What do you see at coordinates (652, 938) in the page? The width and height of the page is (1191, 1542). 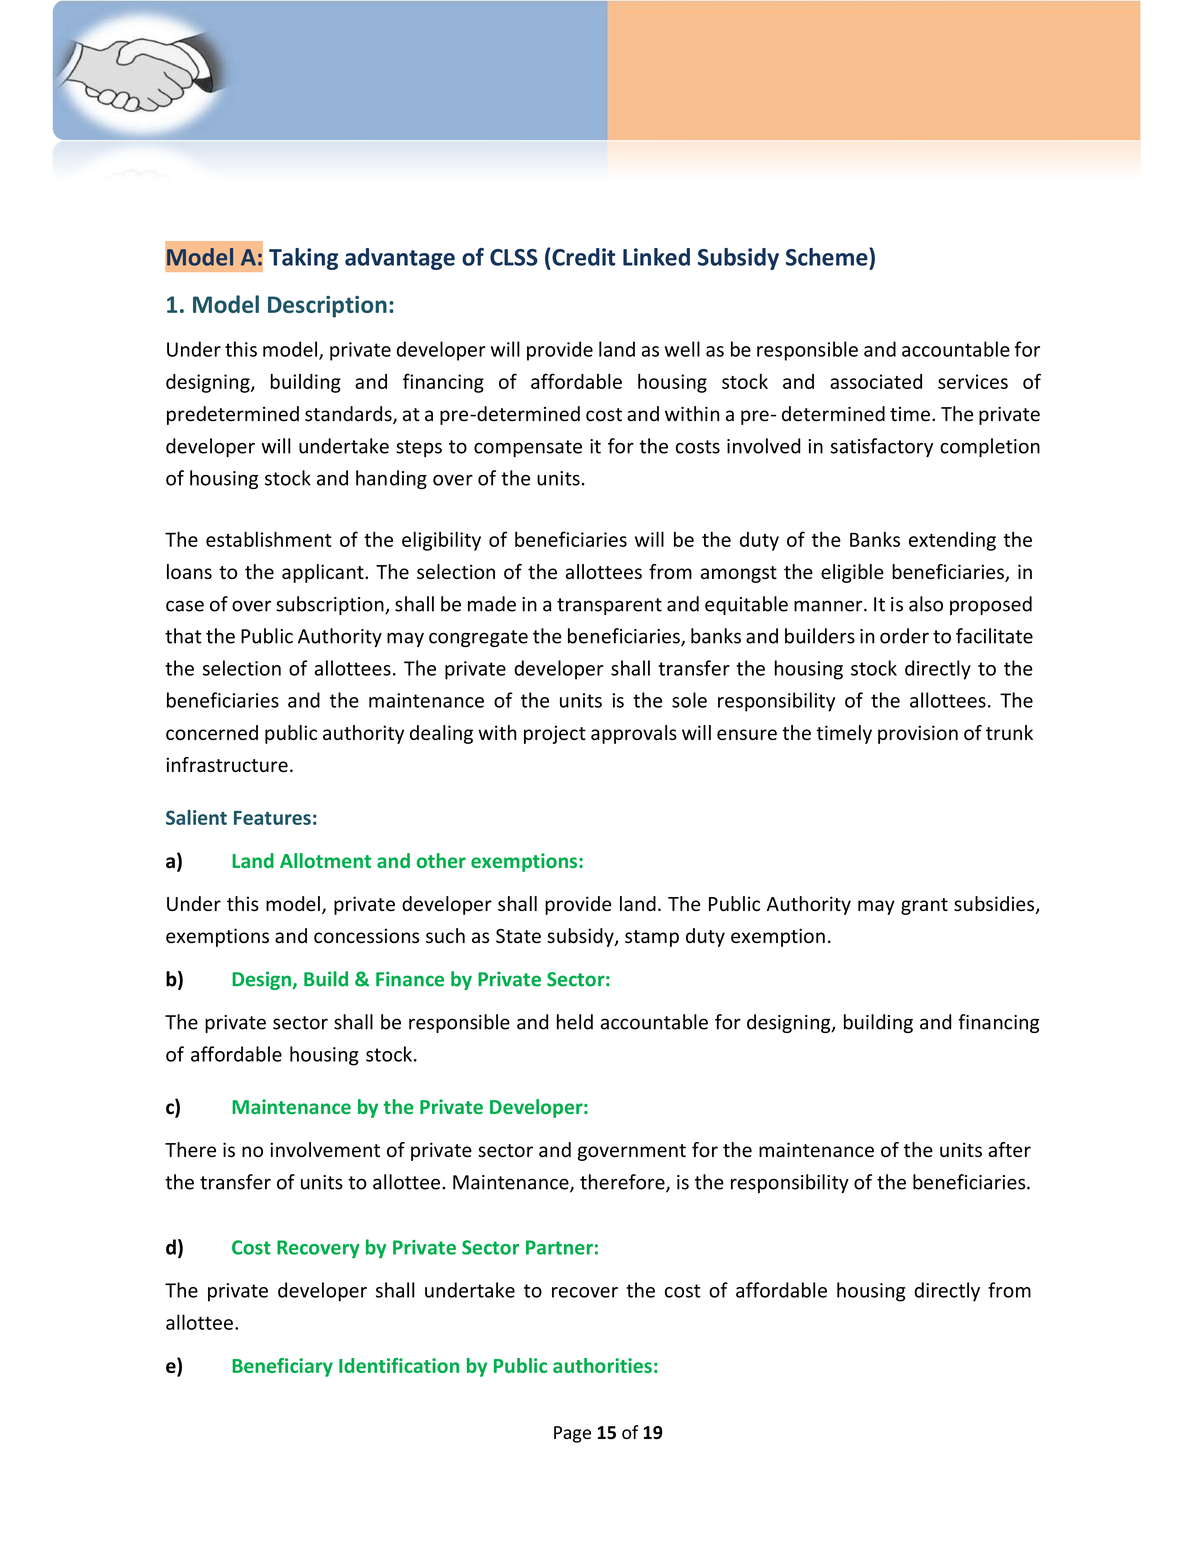 I see `stamp` at bounding box center [652, 938].
